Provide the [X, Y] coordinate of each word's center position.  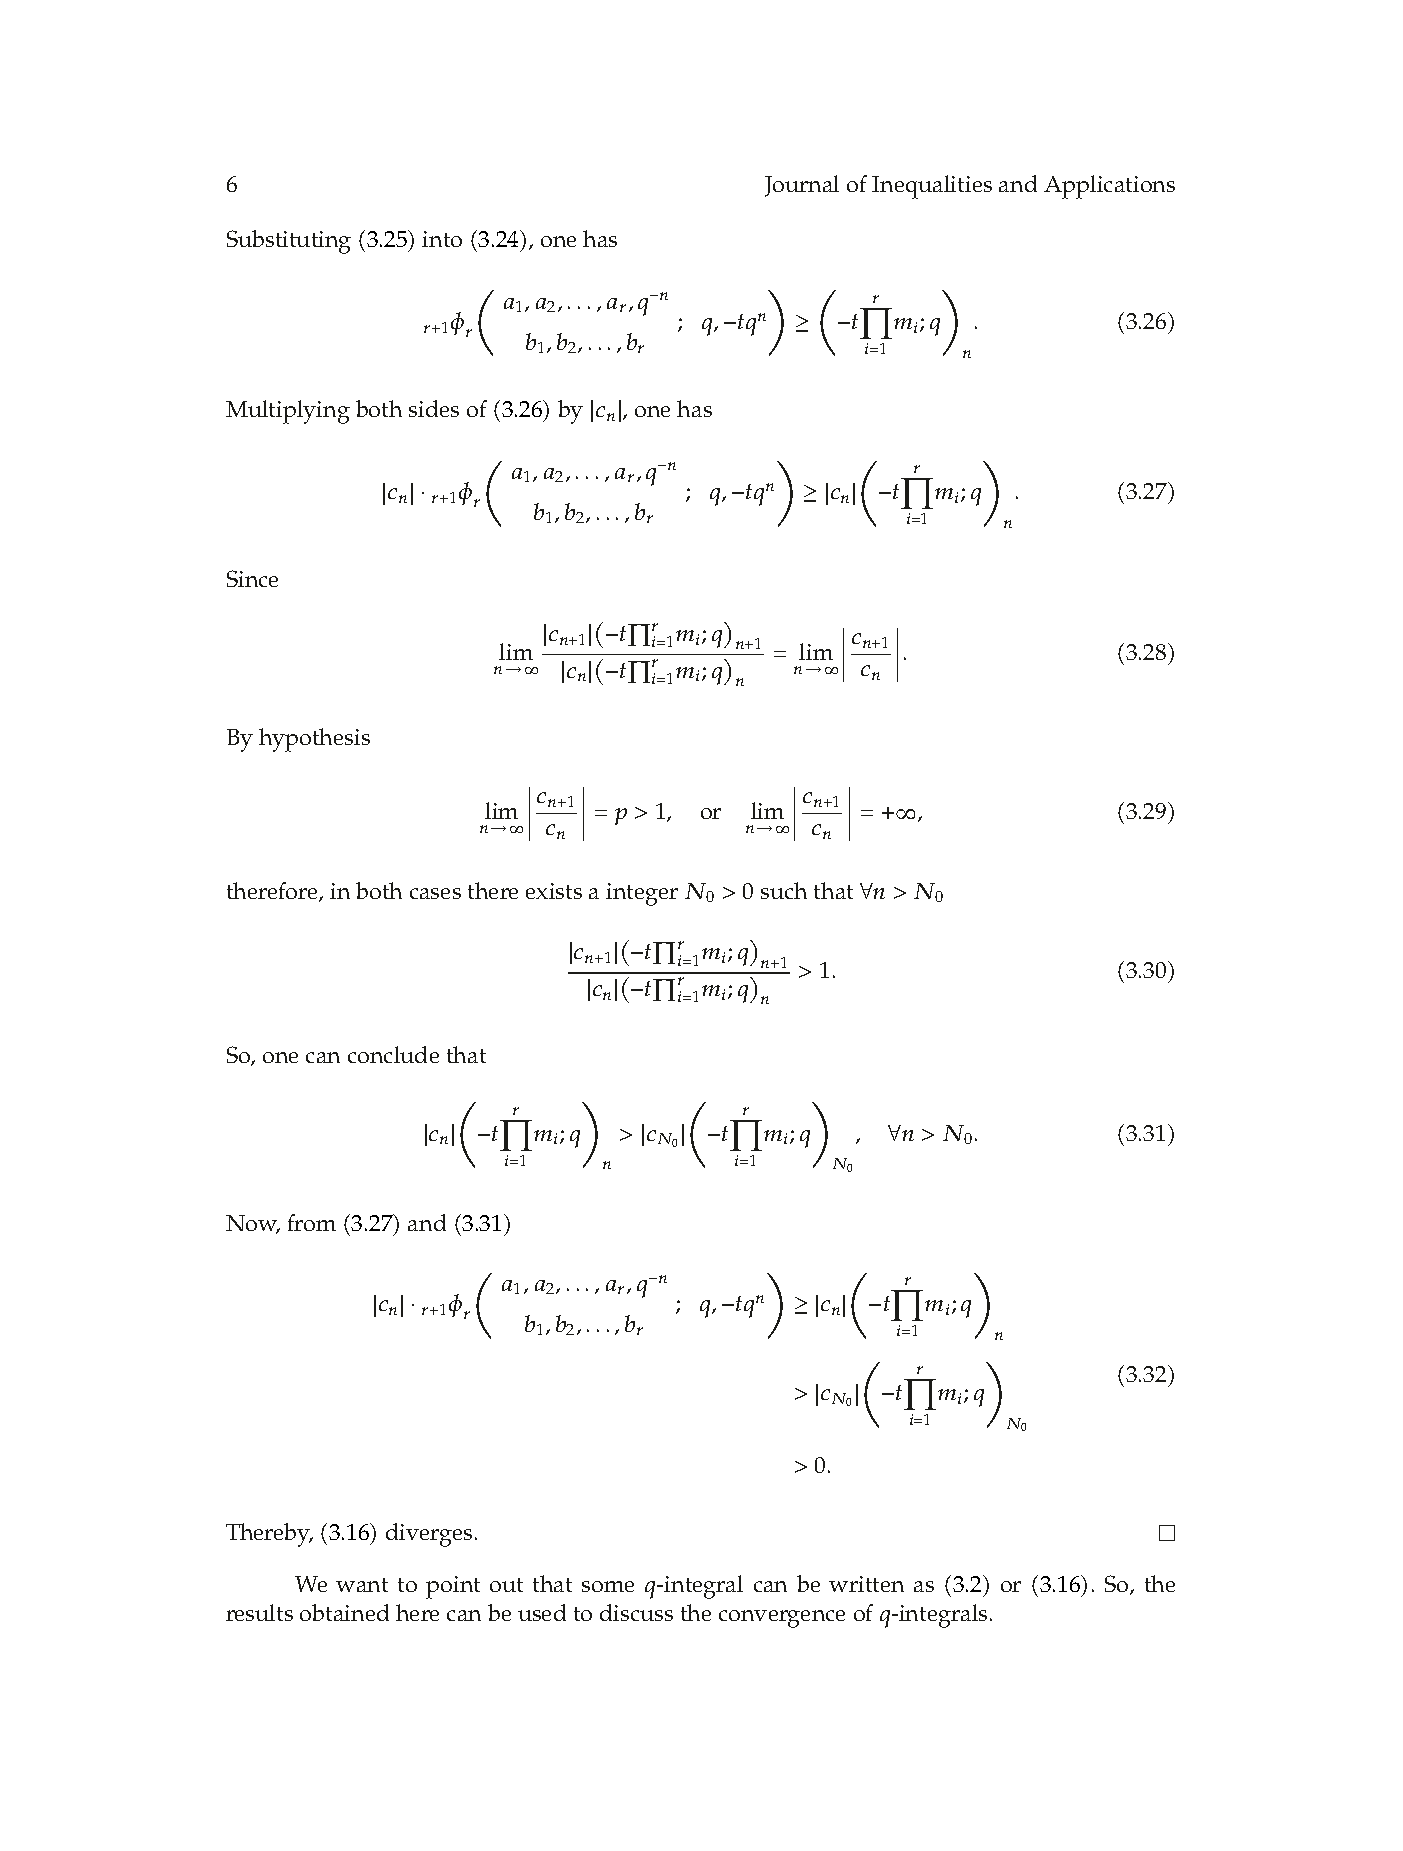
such [784, 890]
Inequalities [932, 187]
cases [435, 893]
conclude [393, 1054]
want [362, 1585]
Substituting [289, 242]
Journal [802, 186]
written [866, 1584]
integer [642, 894]
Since [252, 578]
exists [554, 891]
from [312, 1222]
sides [434, 408]
